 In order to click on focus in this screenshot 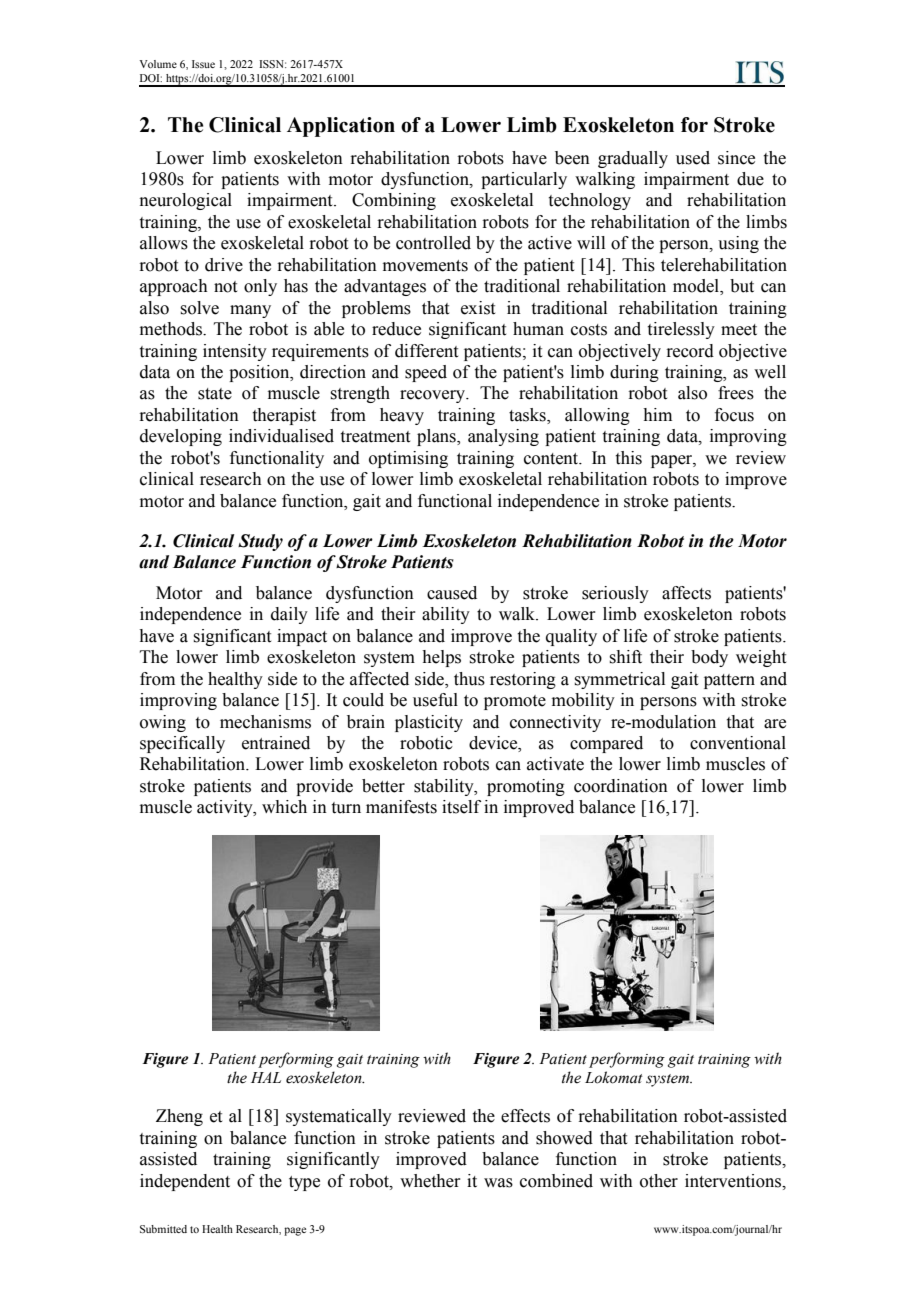, I will do `click(734, 415)`.
